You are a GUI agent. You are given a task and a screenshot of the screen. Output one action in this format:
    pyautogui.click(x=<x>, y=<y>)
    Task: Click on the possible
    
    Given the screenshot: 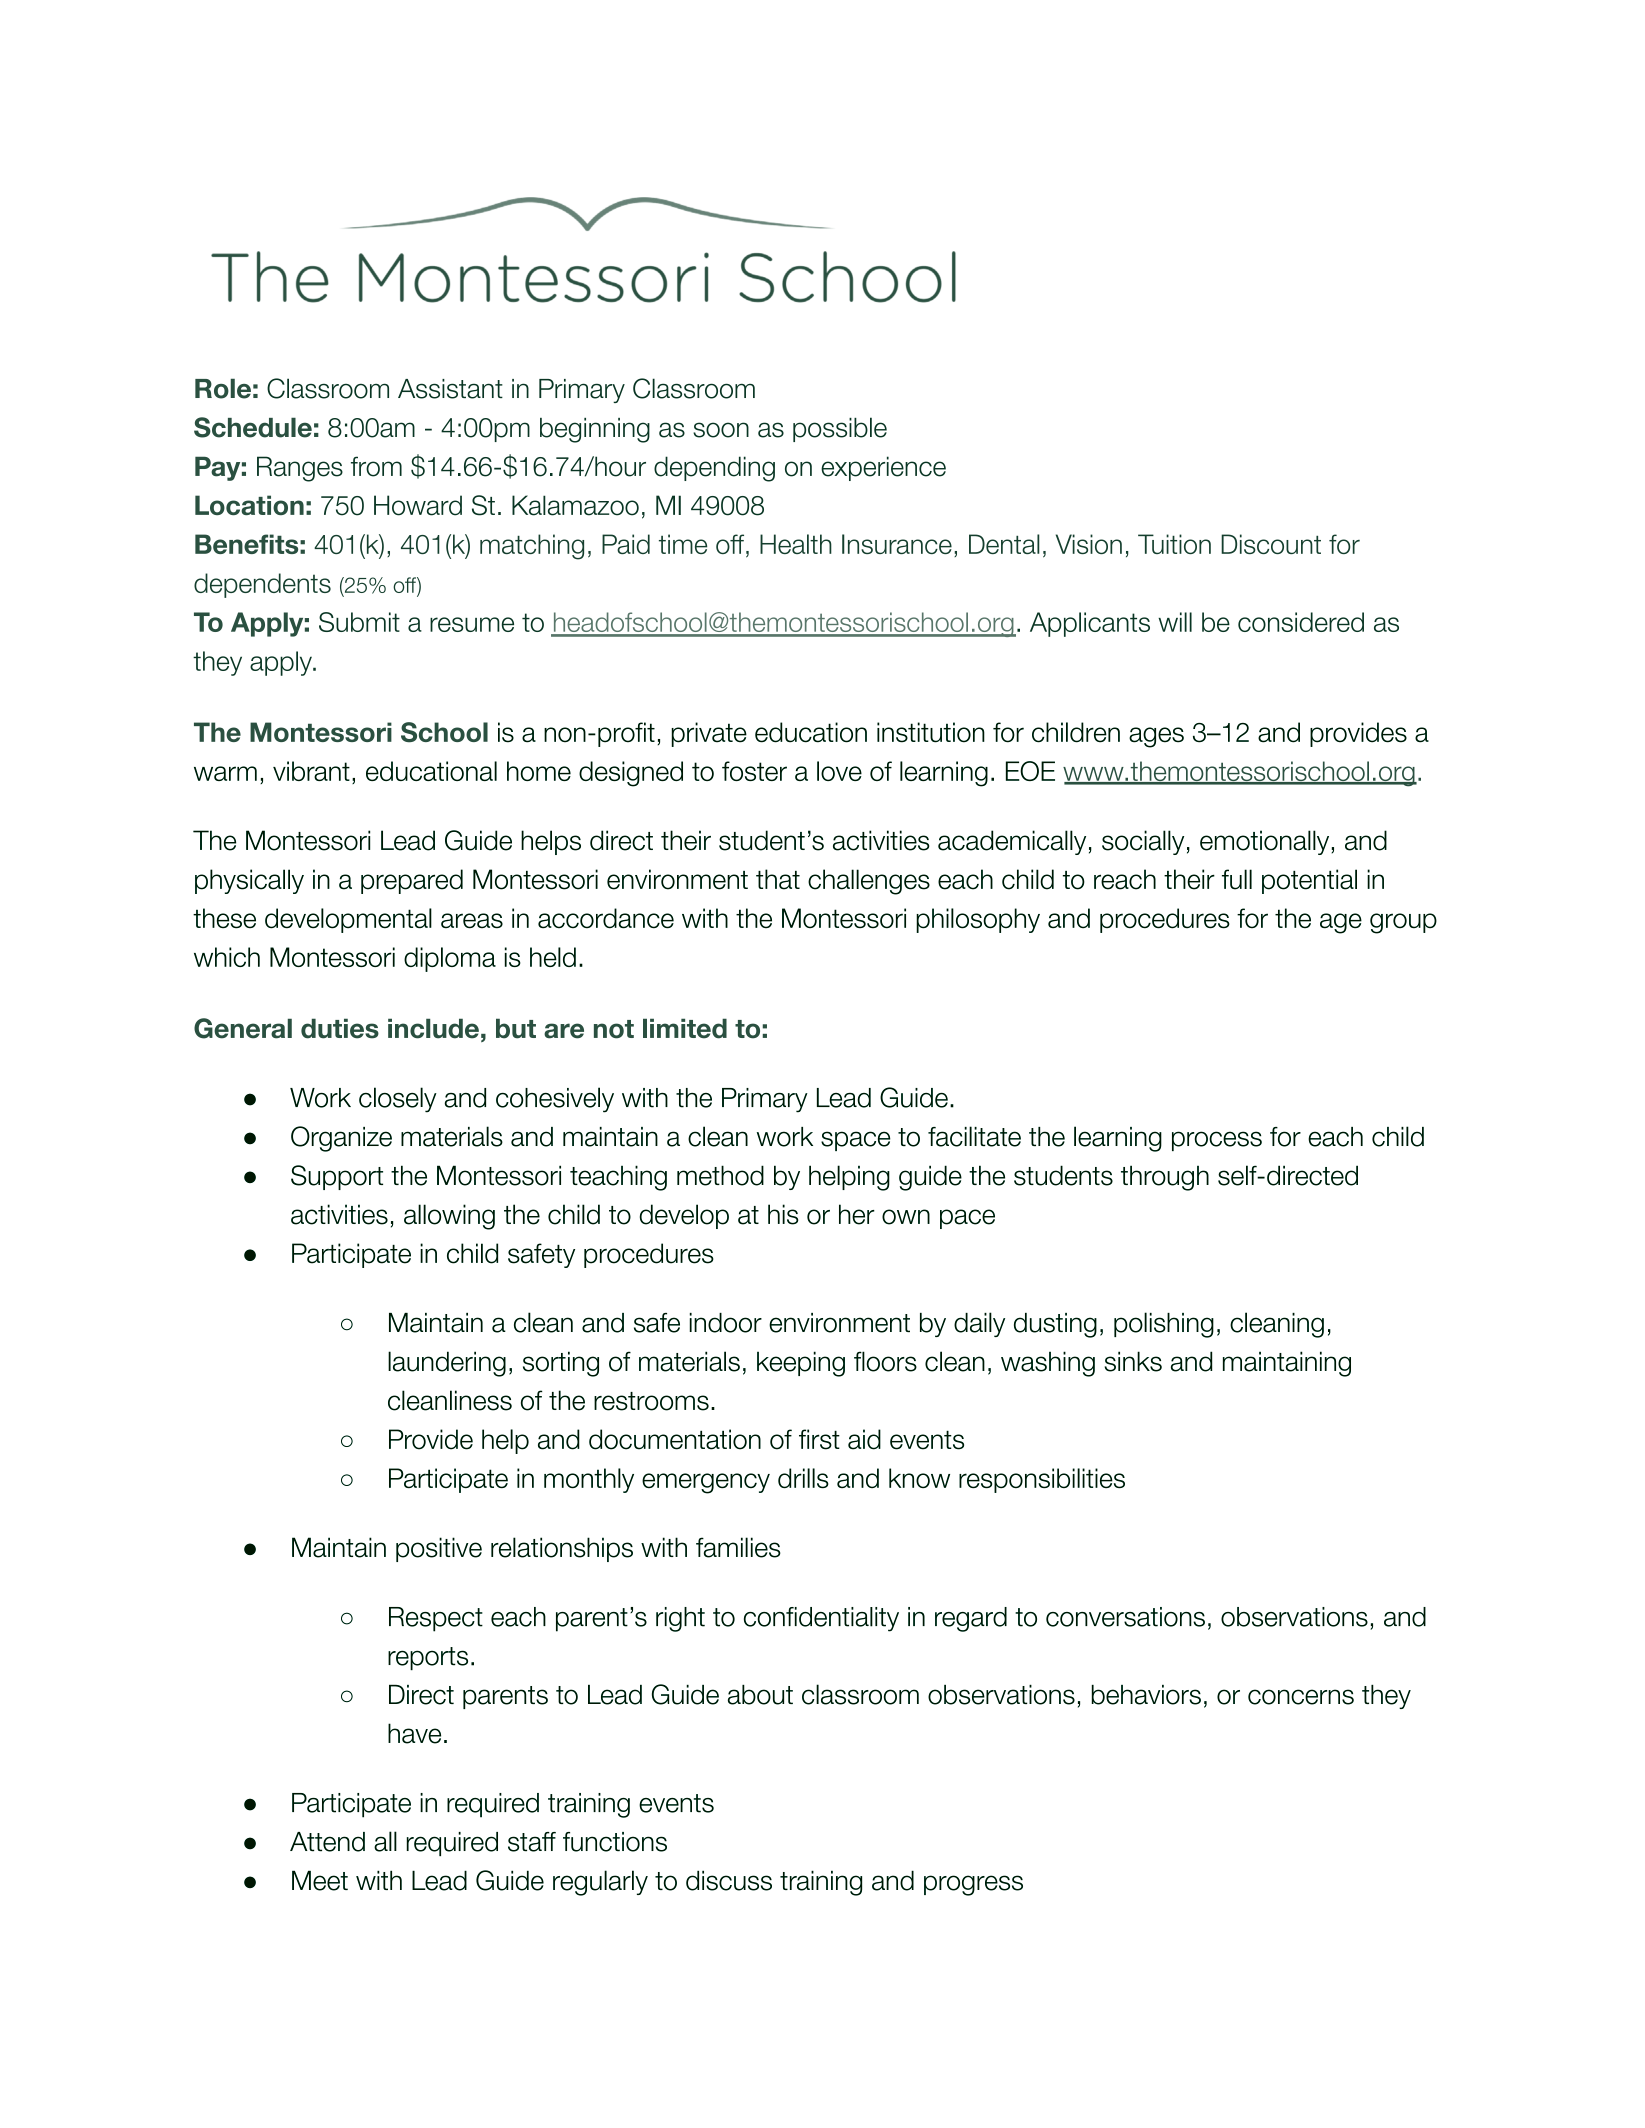 What is the action you would take?
    pyautogui.click(x=840, y=429)
